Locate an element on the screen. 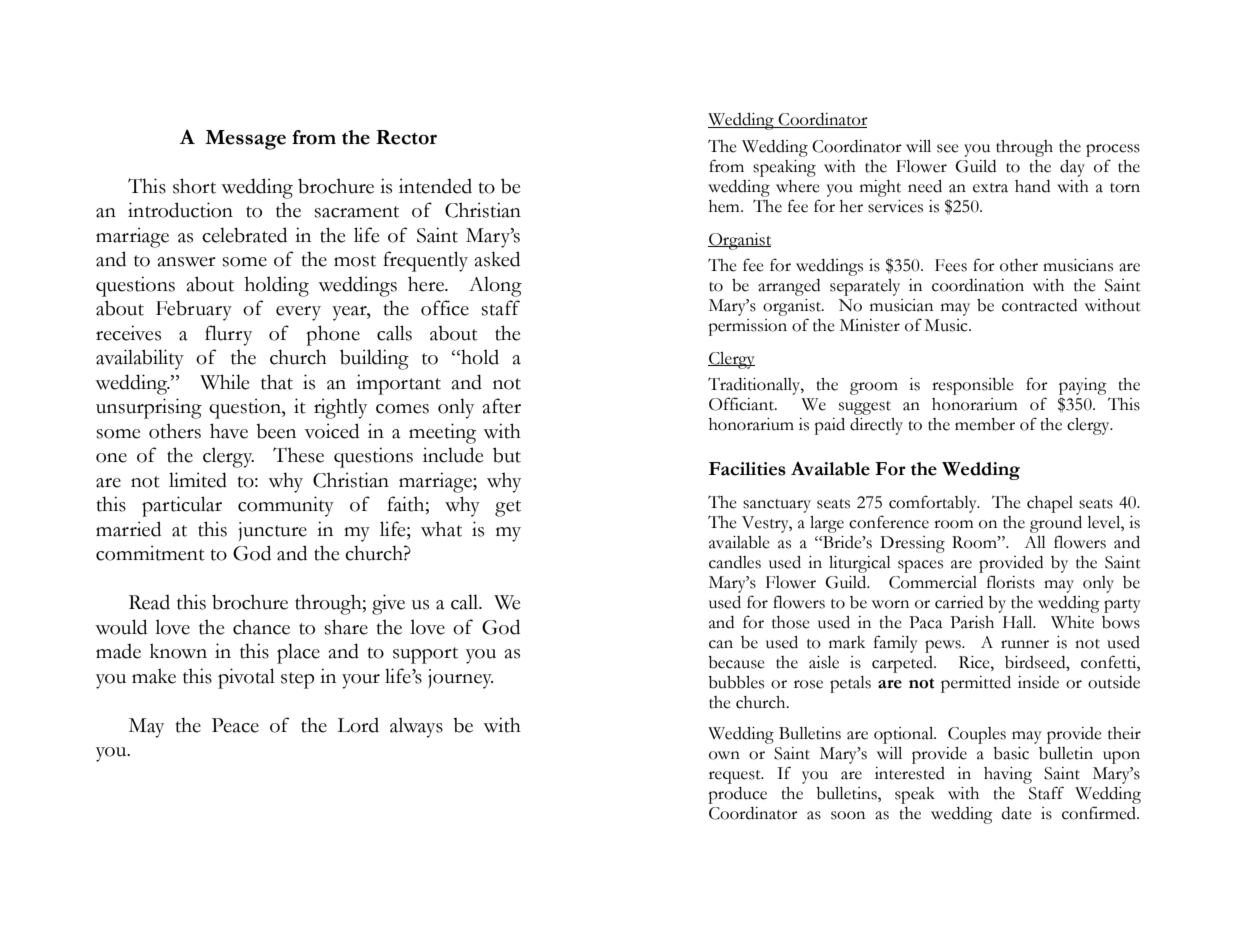 Image resolution: width=1233 pixels, height=952 pixels. Facilities is located at coordinates (747, 469).
